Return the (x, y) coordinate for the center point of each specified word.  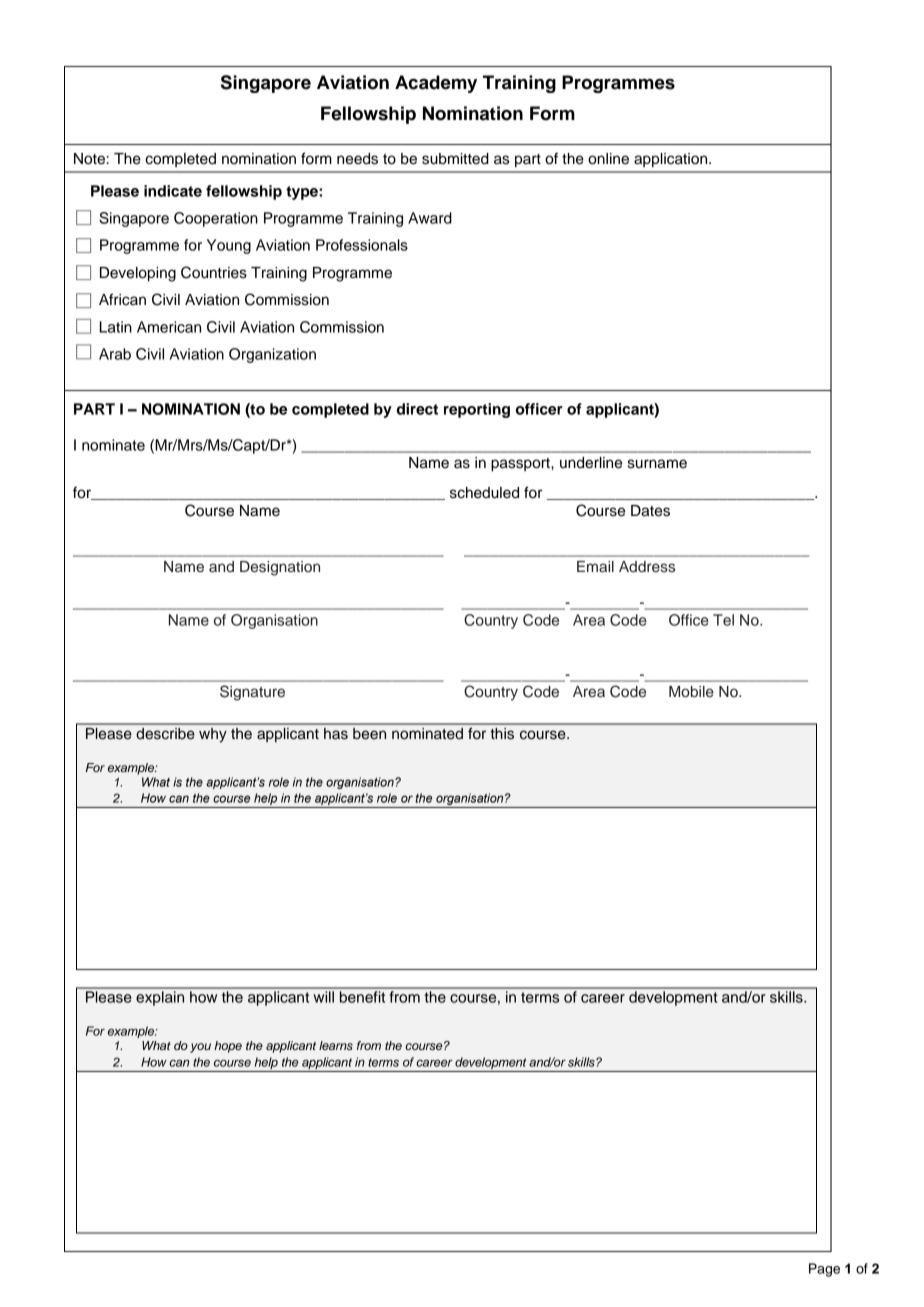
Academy (436, 84)
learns (336, 1045)
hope (228, 1047)
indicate (173, 191)
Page (824, 1270)
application (672, 160)
